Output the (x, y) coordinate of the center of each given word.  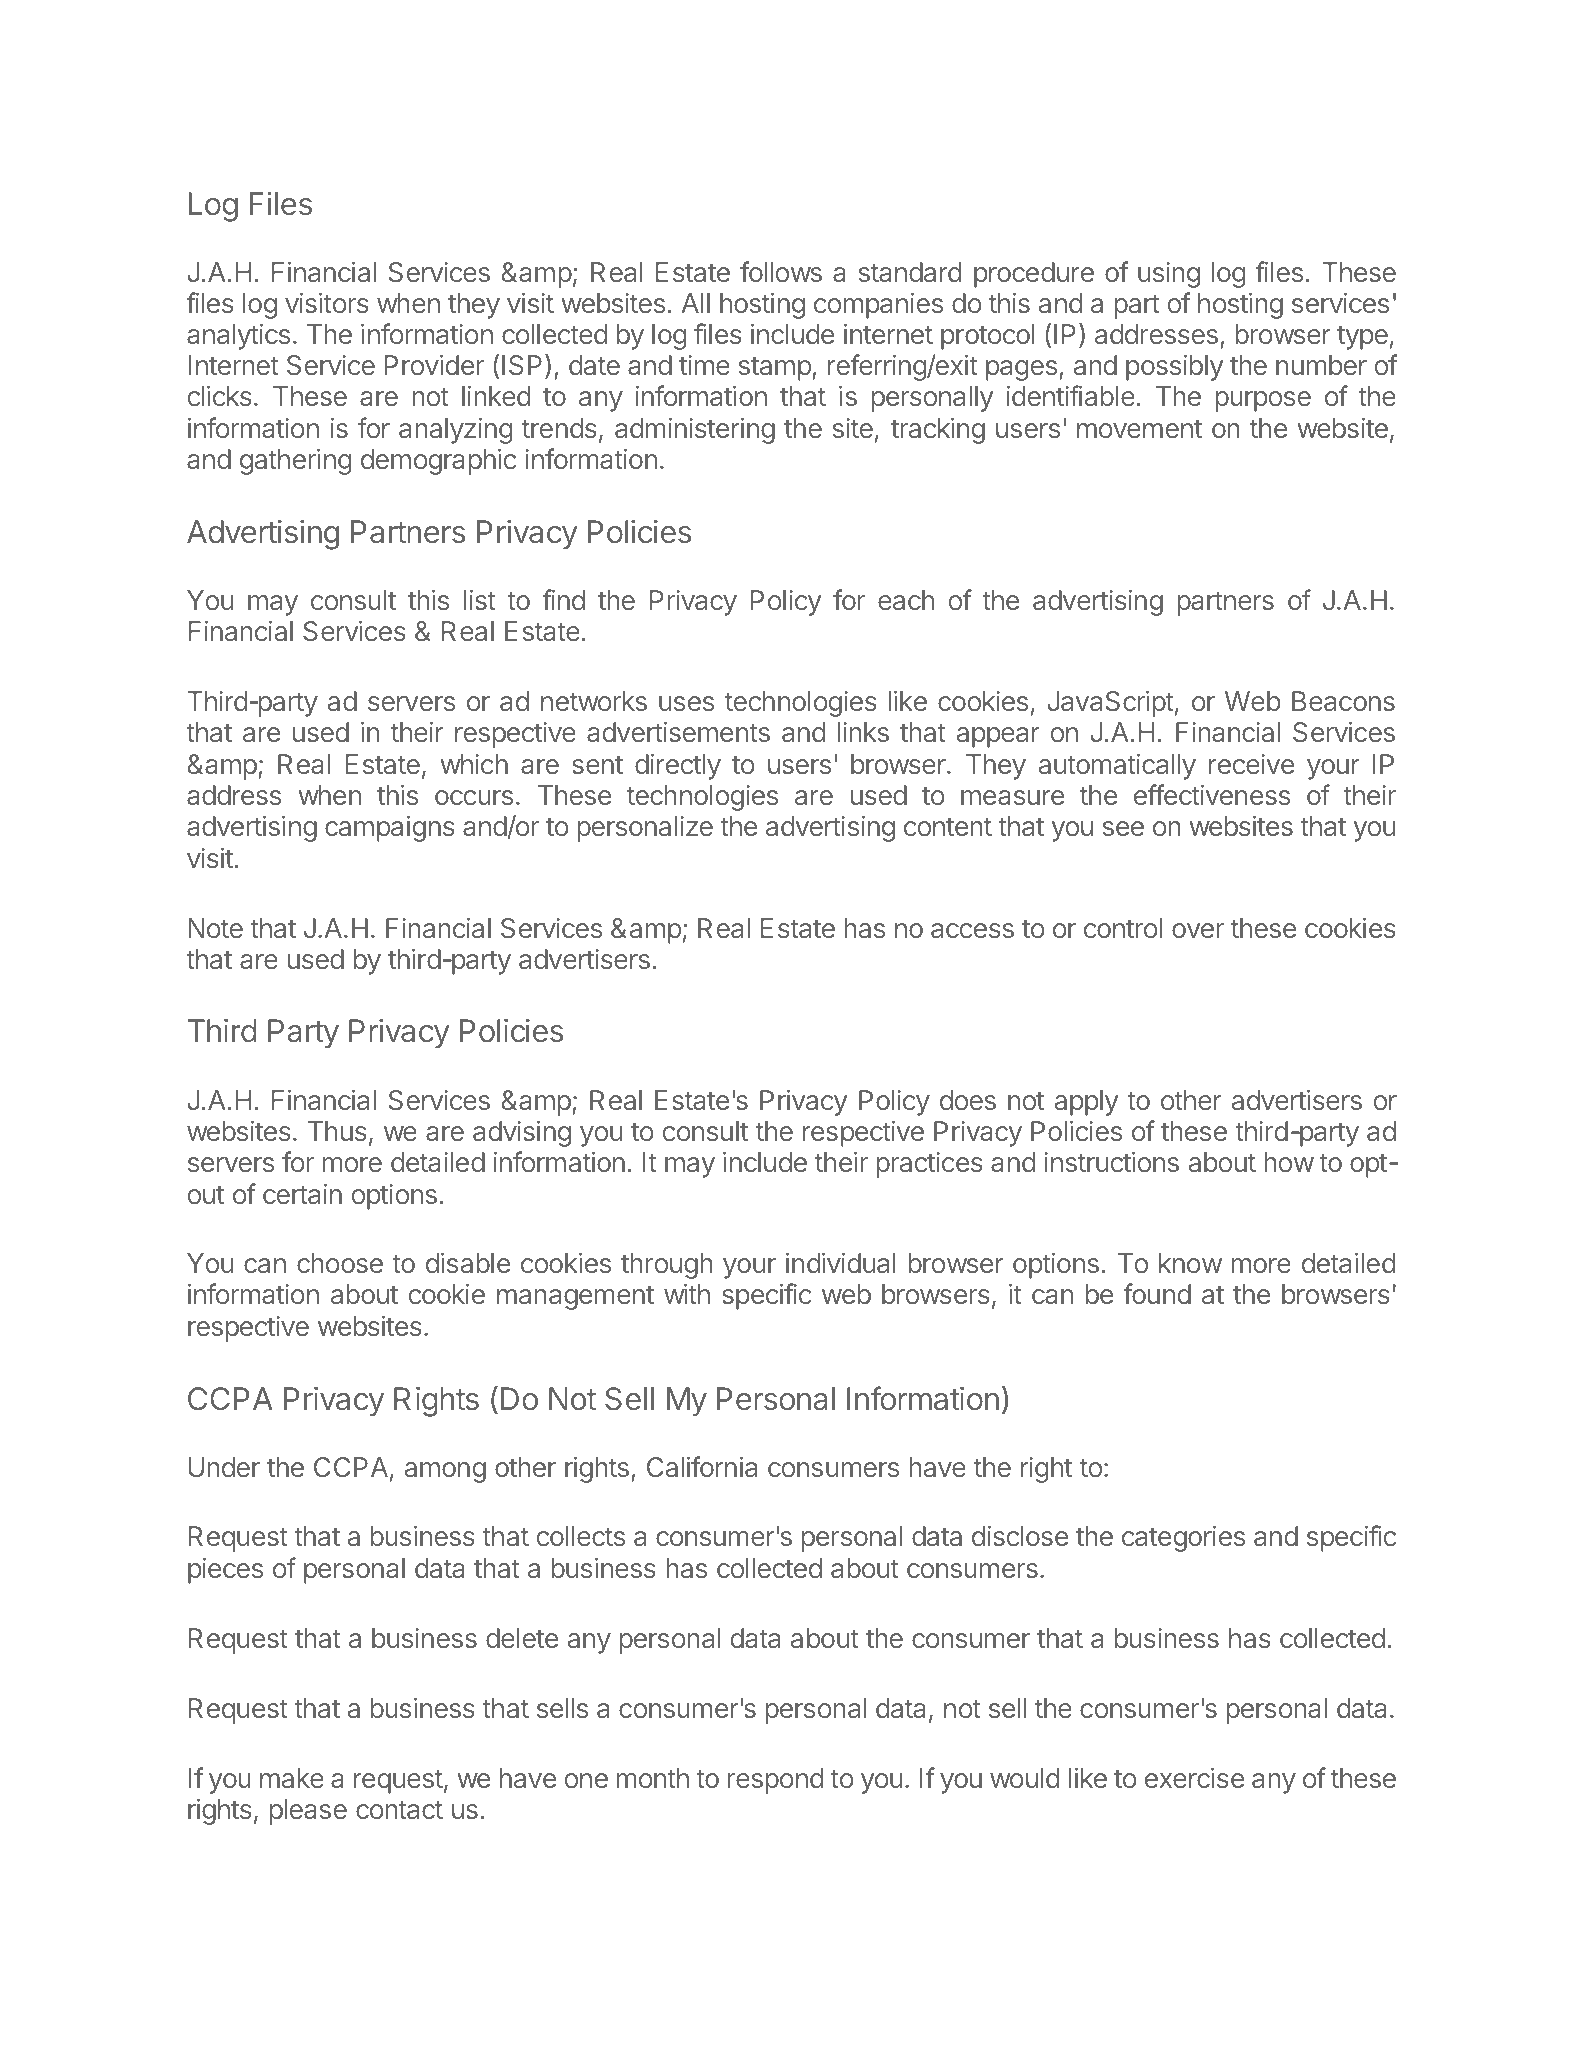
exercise (1194, 1778)
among (445, 1472)
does (968, 1100)
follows (781, 271)
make (292, 1778)
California (702, 1466)
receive (1251, 764)
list (480, 600)
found (1157, 1293)
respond (775, 1781)
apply (1087, 1103)
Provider (434, 365)
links (863, 732)
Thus (337, 1131)
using (1169, 275)
